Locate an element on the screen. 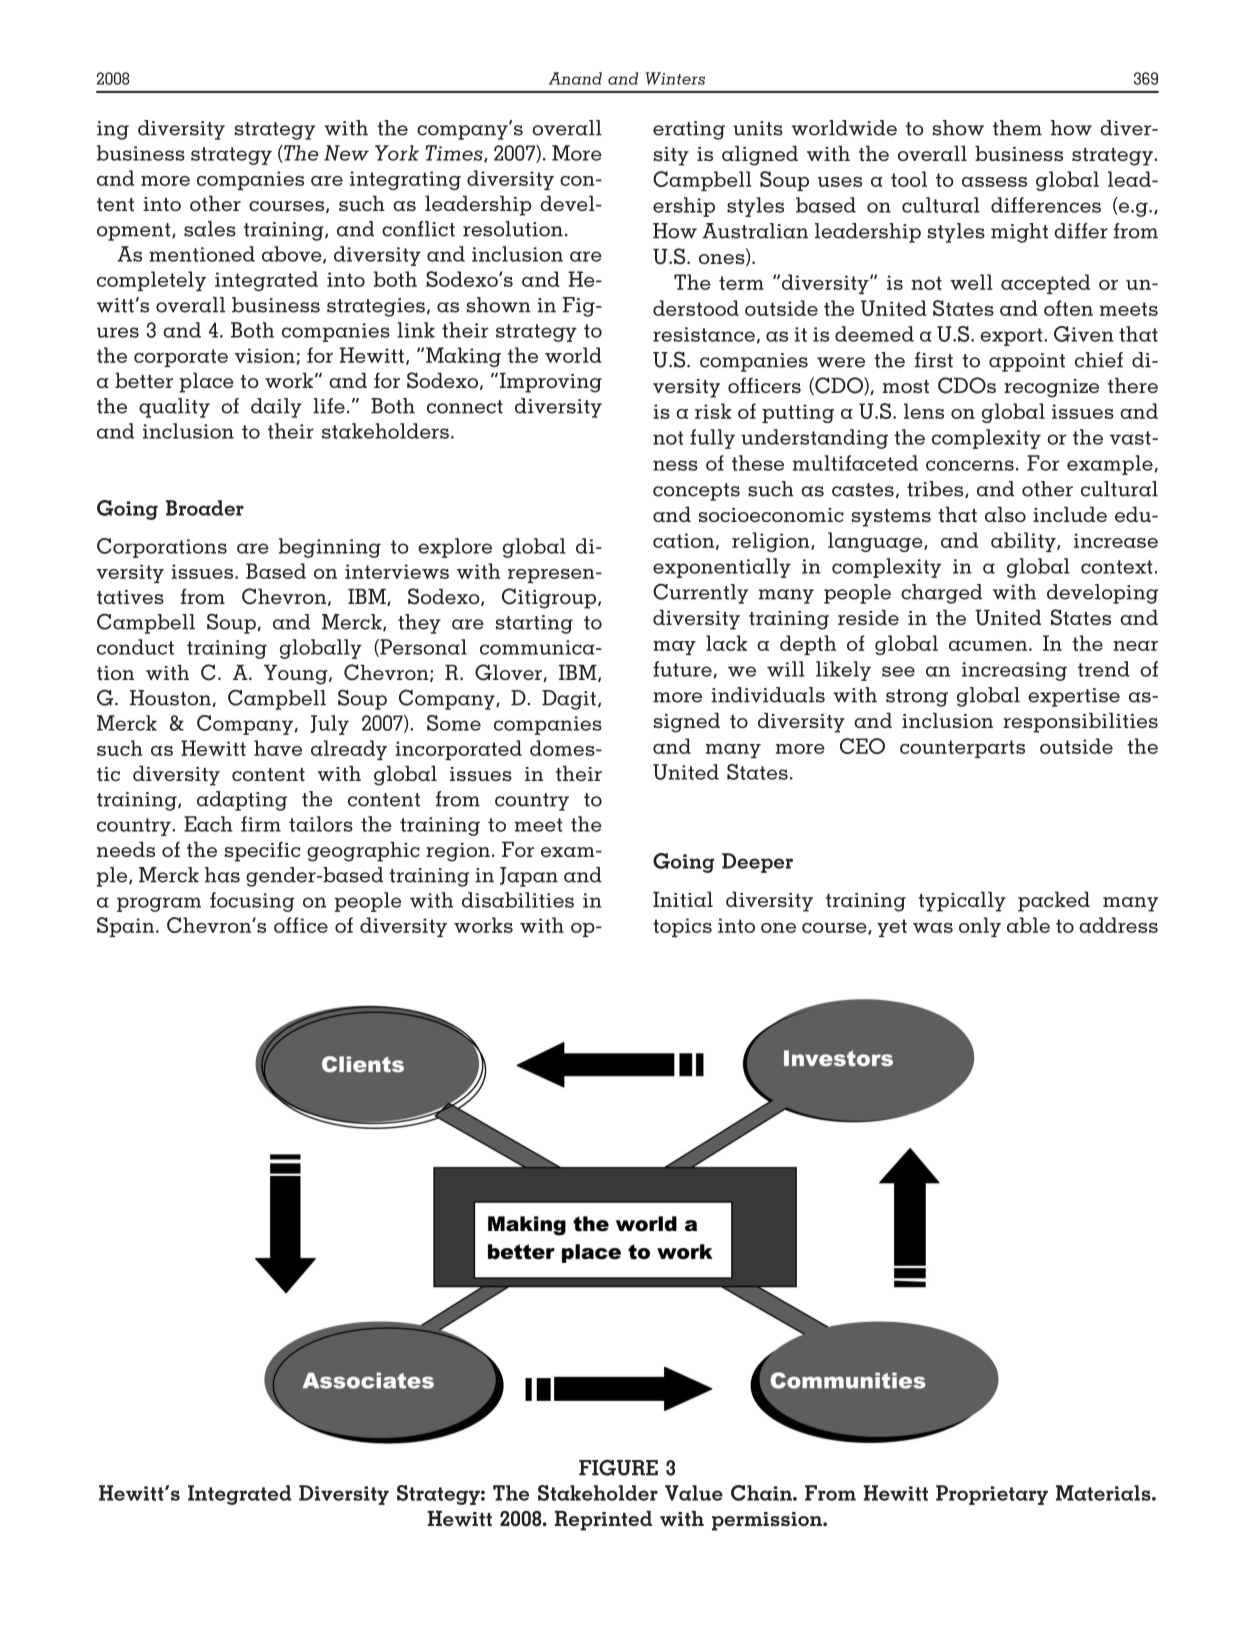 This screenshot has height=1631, width=1252. Broader is located at coordinates (205, 508).
